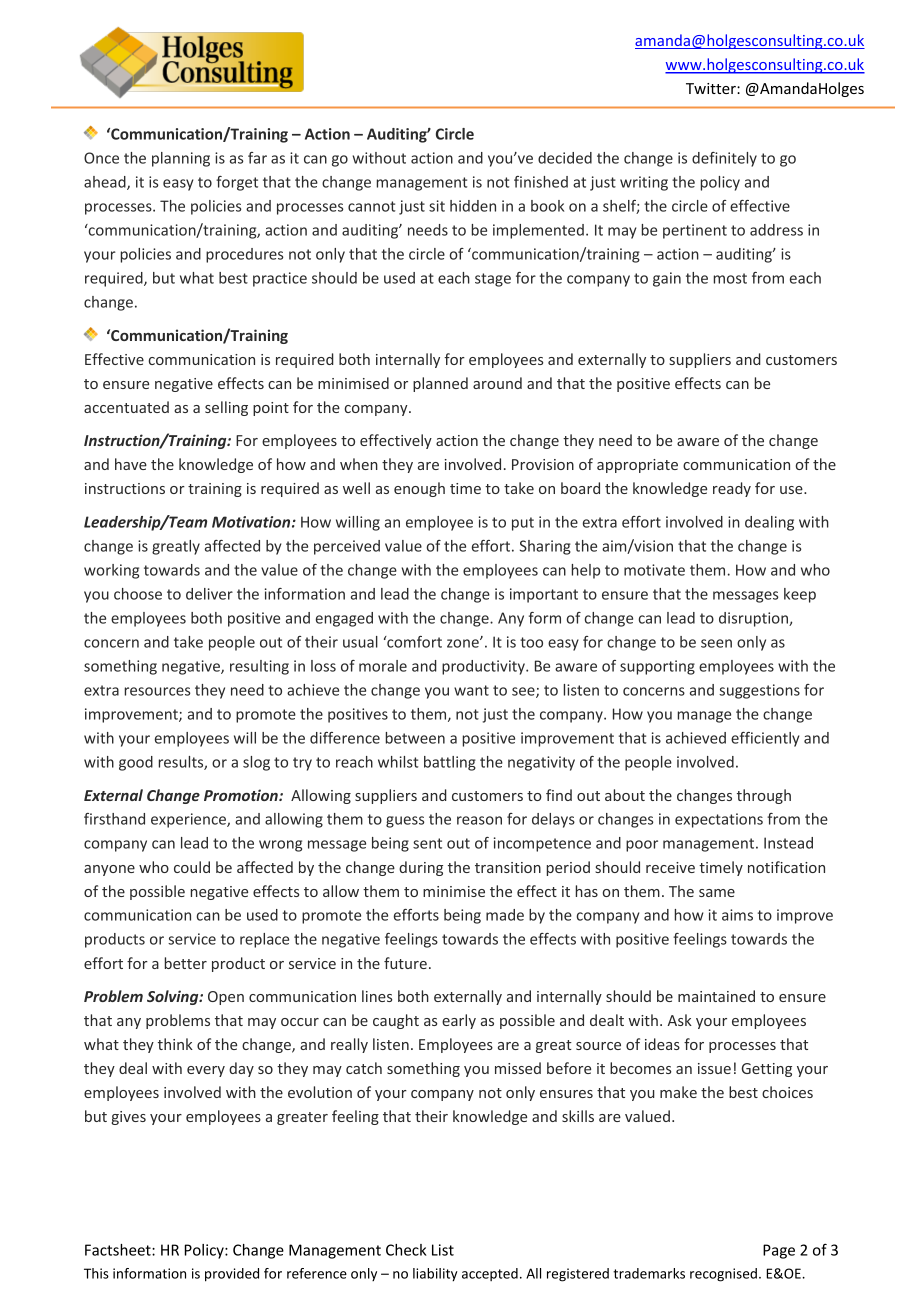  I want to click on provided, so click(232, 1275).
